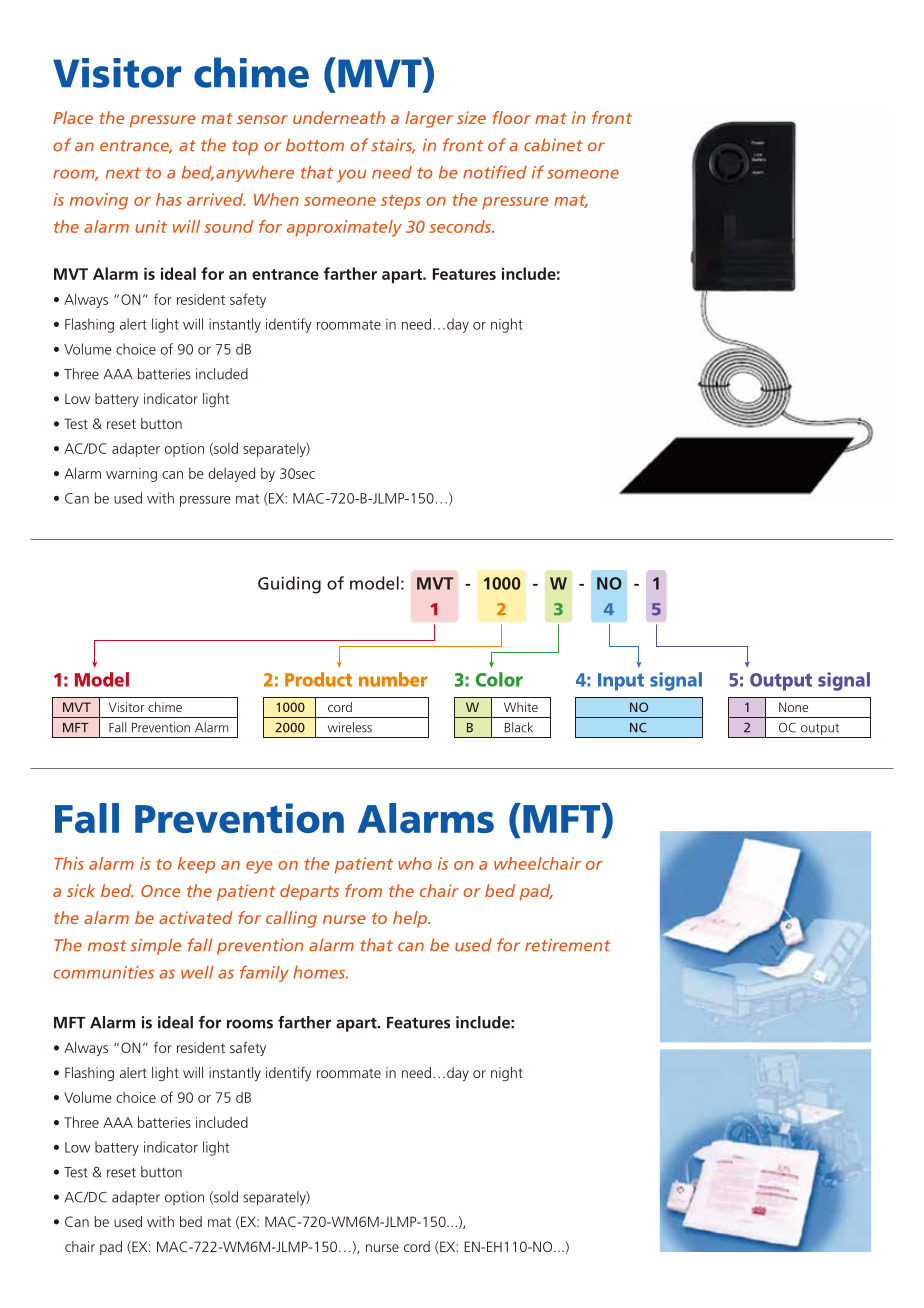 Image resolution: width=924 pixels, height=1308 pixels. What do you see at coordinates (411, 919) in the document?
I see `help` at bounding box center [411, 919].
